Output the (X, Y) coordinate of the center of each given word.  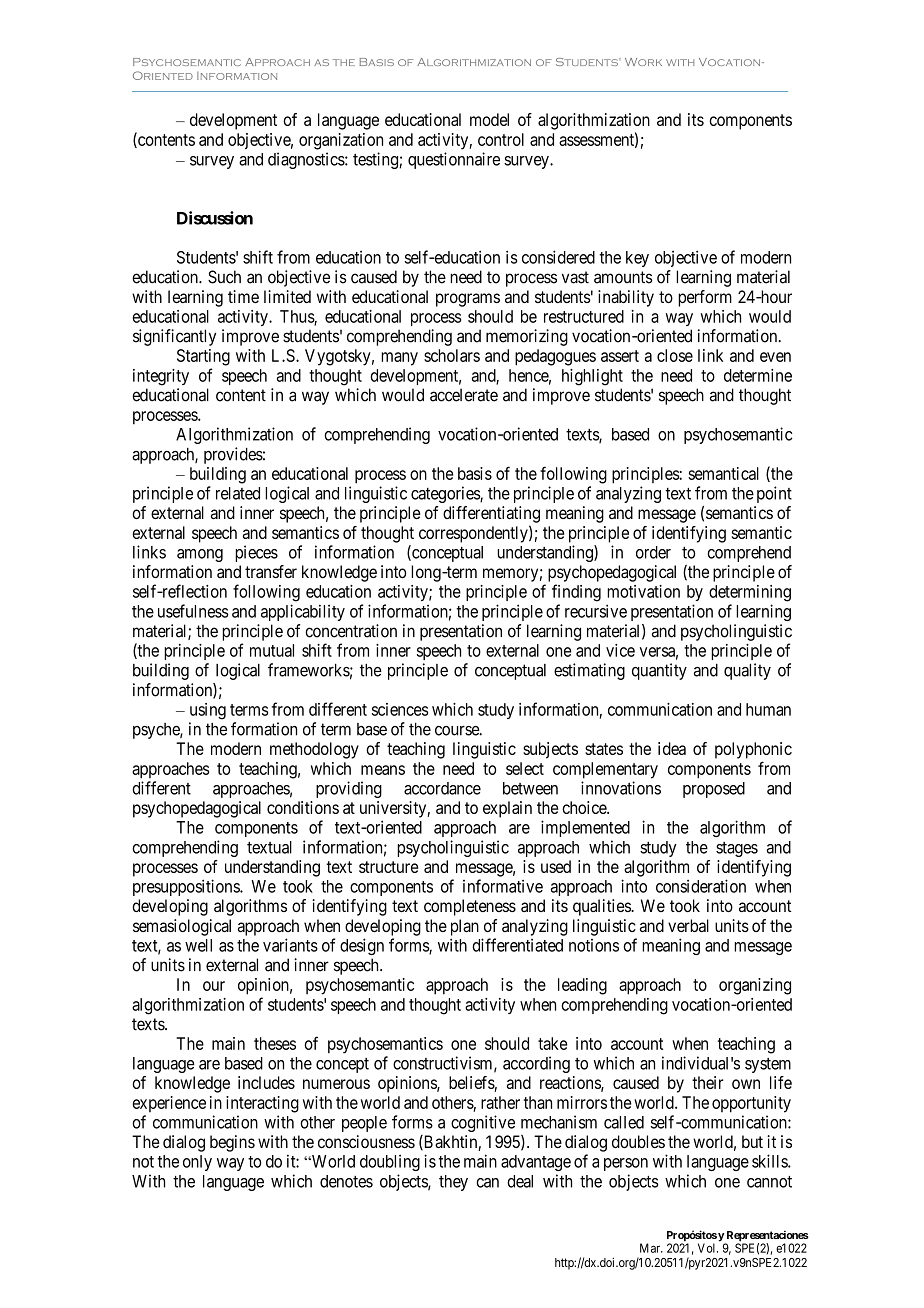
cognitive (483, 1123)
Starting (203, 357)
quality (747, 671)
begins (232, 1143)
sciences (400, 709)
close (675, 355)
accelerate (464, 395)
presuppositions (187, 887)
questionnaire (454, 160)
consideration (701, 886)
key (637, 259)
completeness (470, 907)
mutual (272, 650)
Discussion (215, 218)
